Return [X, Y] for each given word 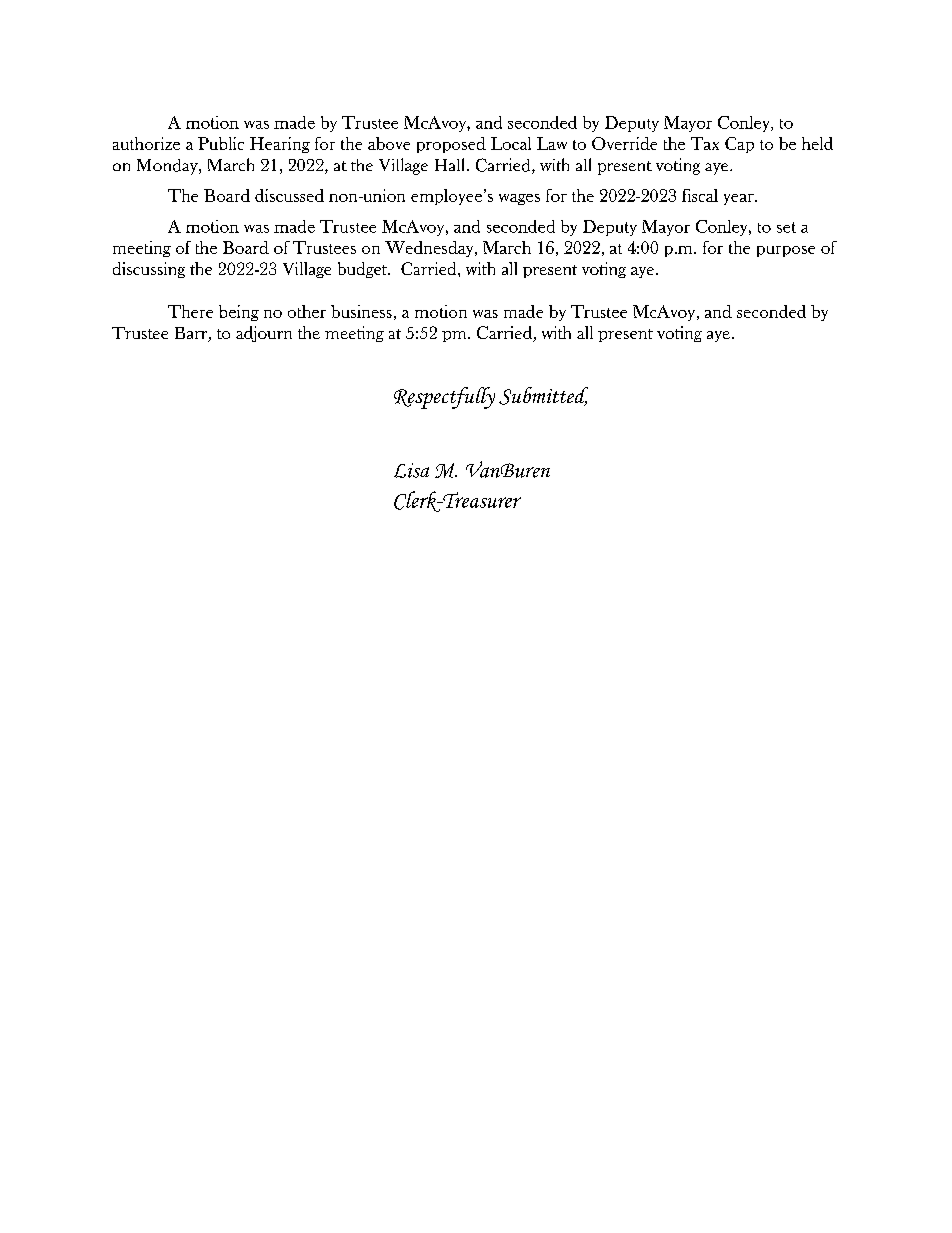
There [190, 311]
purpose [786, 251]
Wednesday [430, 249]
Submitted [543, 396]
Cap [739, 145]
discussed [289, 195]
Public [221, 143]
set [786, 227]
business [361, 311]
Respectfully [444, 398]
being [239, 313]
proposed [451, 145]
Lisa [411, 470]
